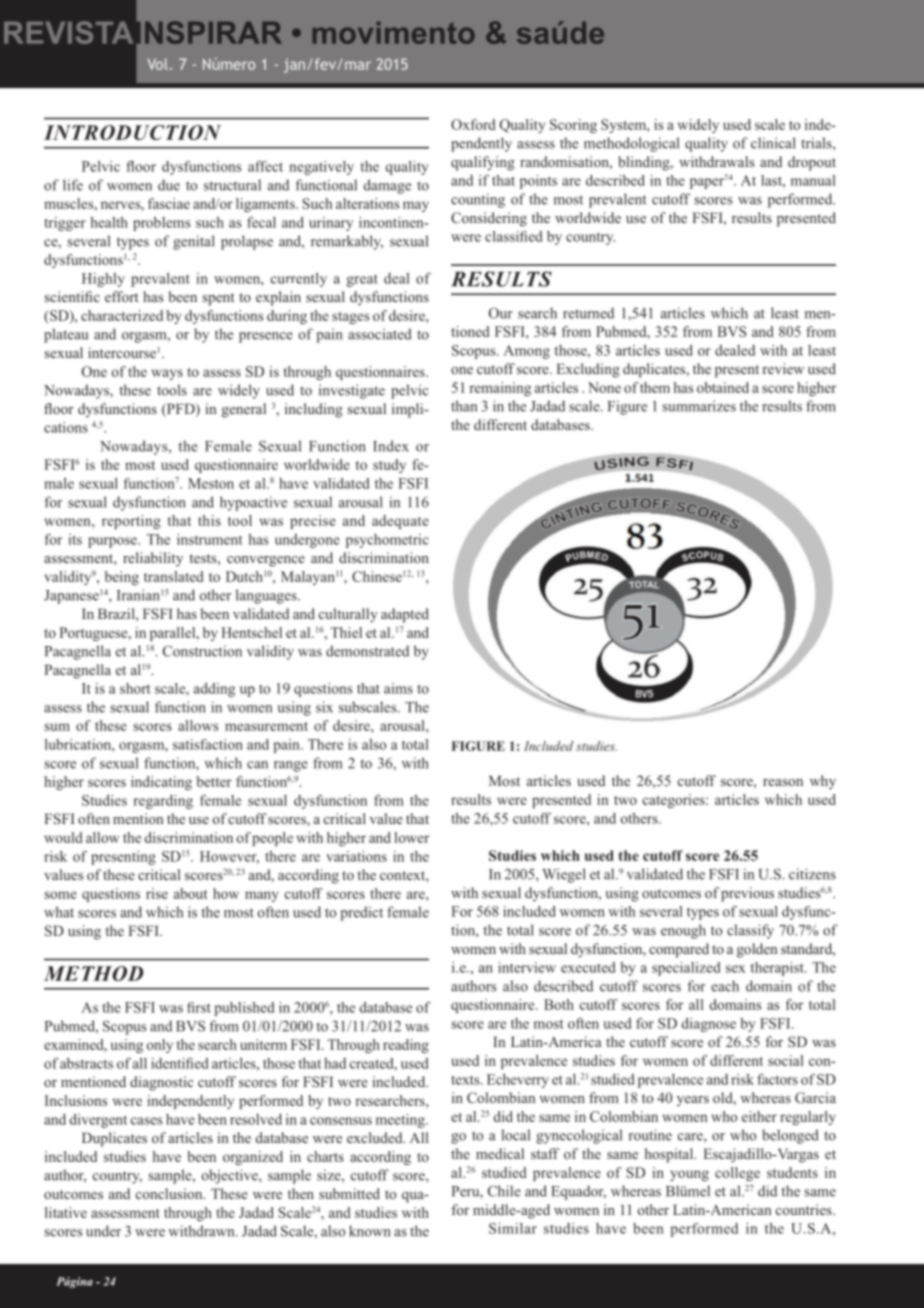  What do you see at coordinates (783, 782) in the image?
I see `reason` at bounding box center [783, 782].
